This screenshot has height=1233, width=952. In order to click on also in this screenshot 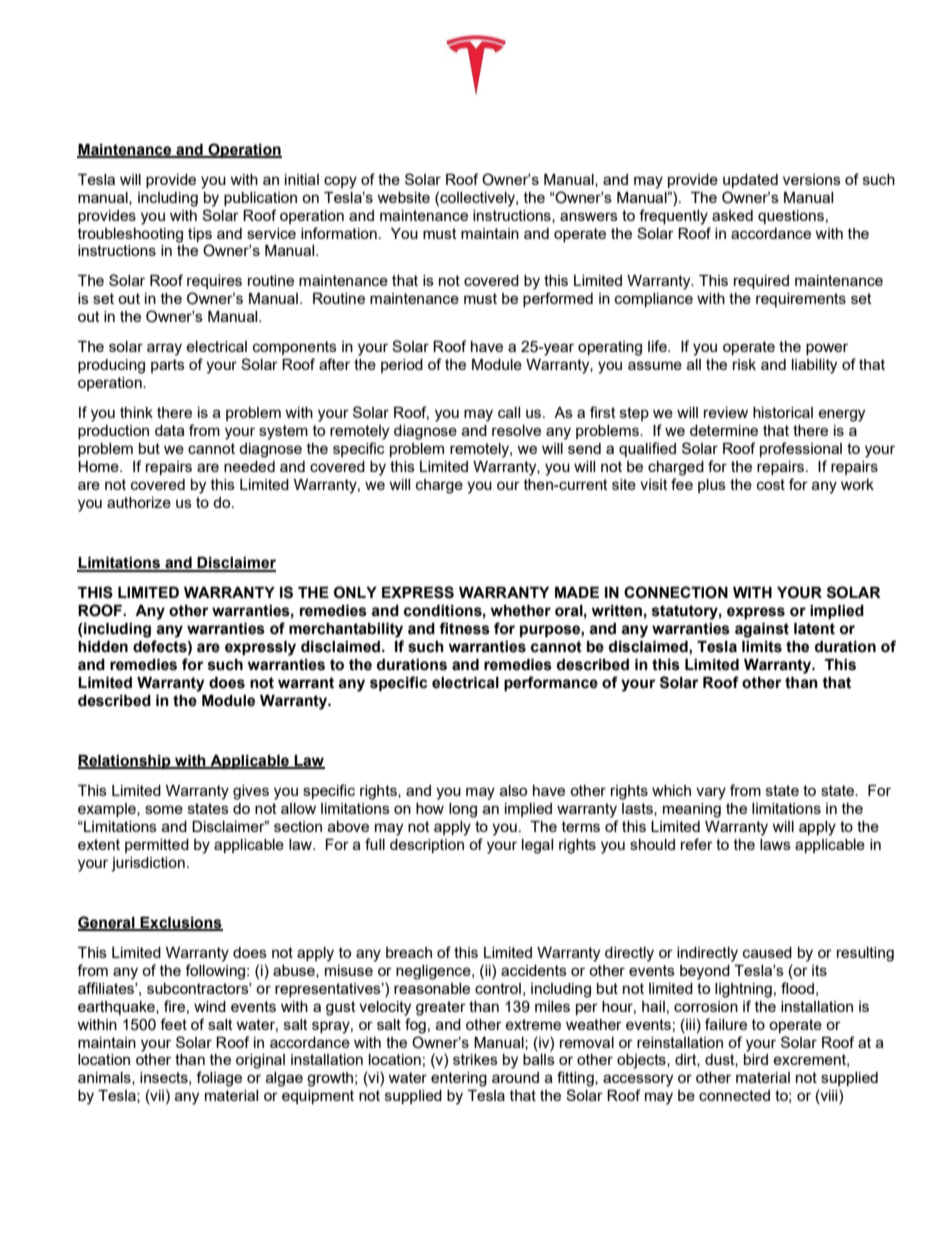, I will do `click(513, 790)`.
